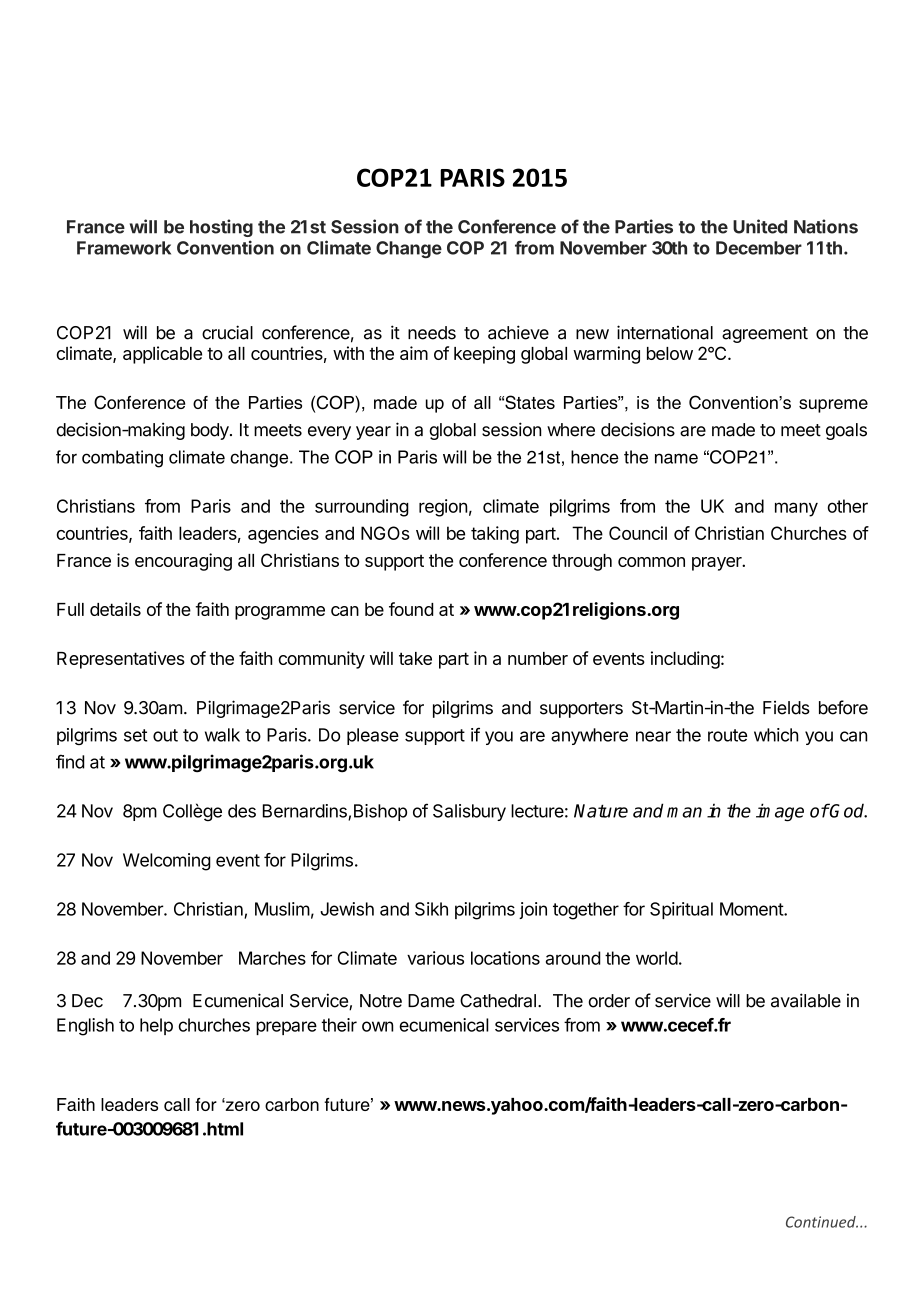 The width and height of the document is (924, 1308). What do you see at coordinates (156, 1026) in the document?
I see `help` at bounding box center [156, 1026].
